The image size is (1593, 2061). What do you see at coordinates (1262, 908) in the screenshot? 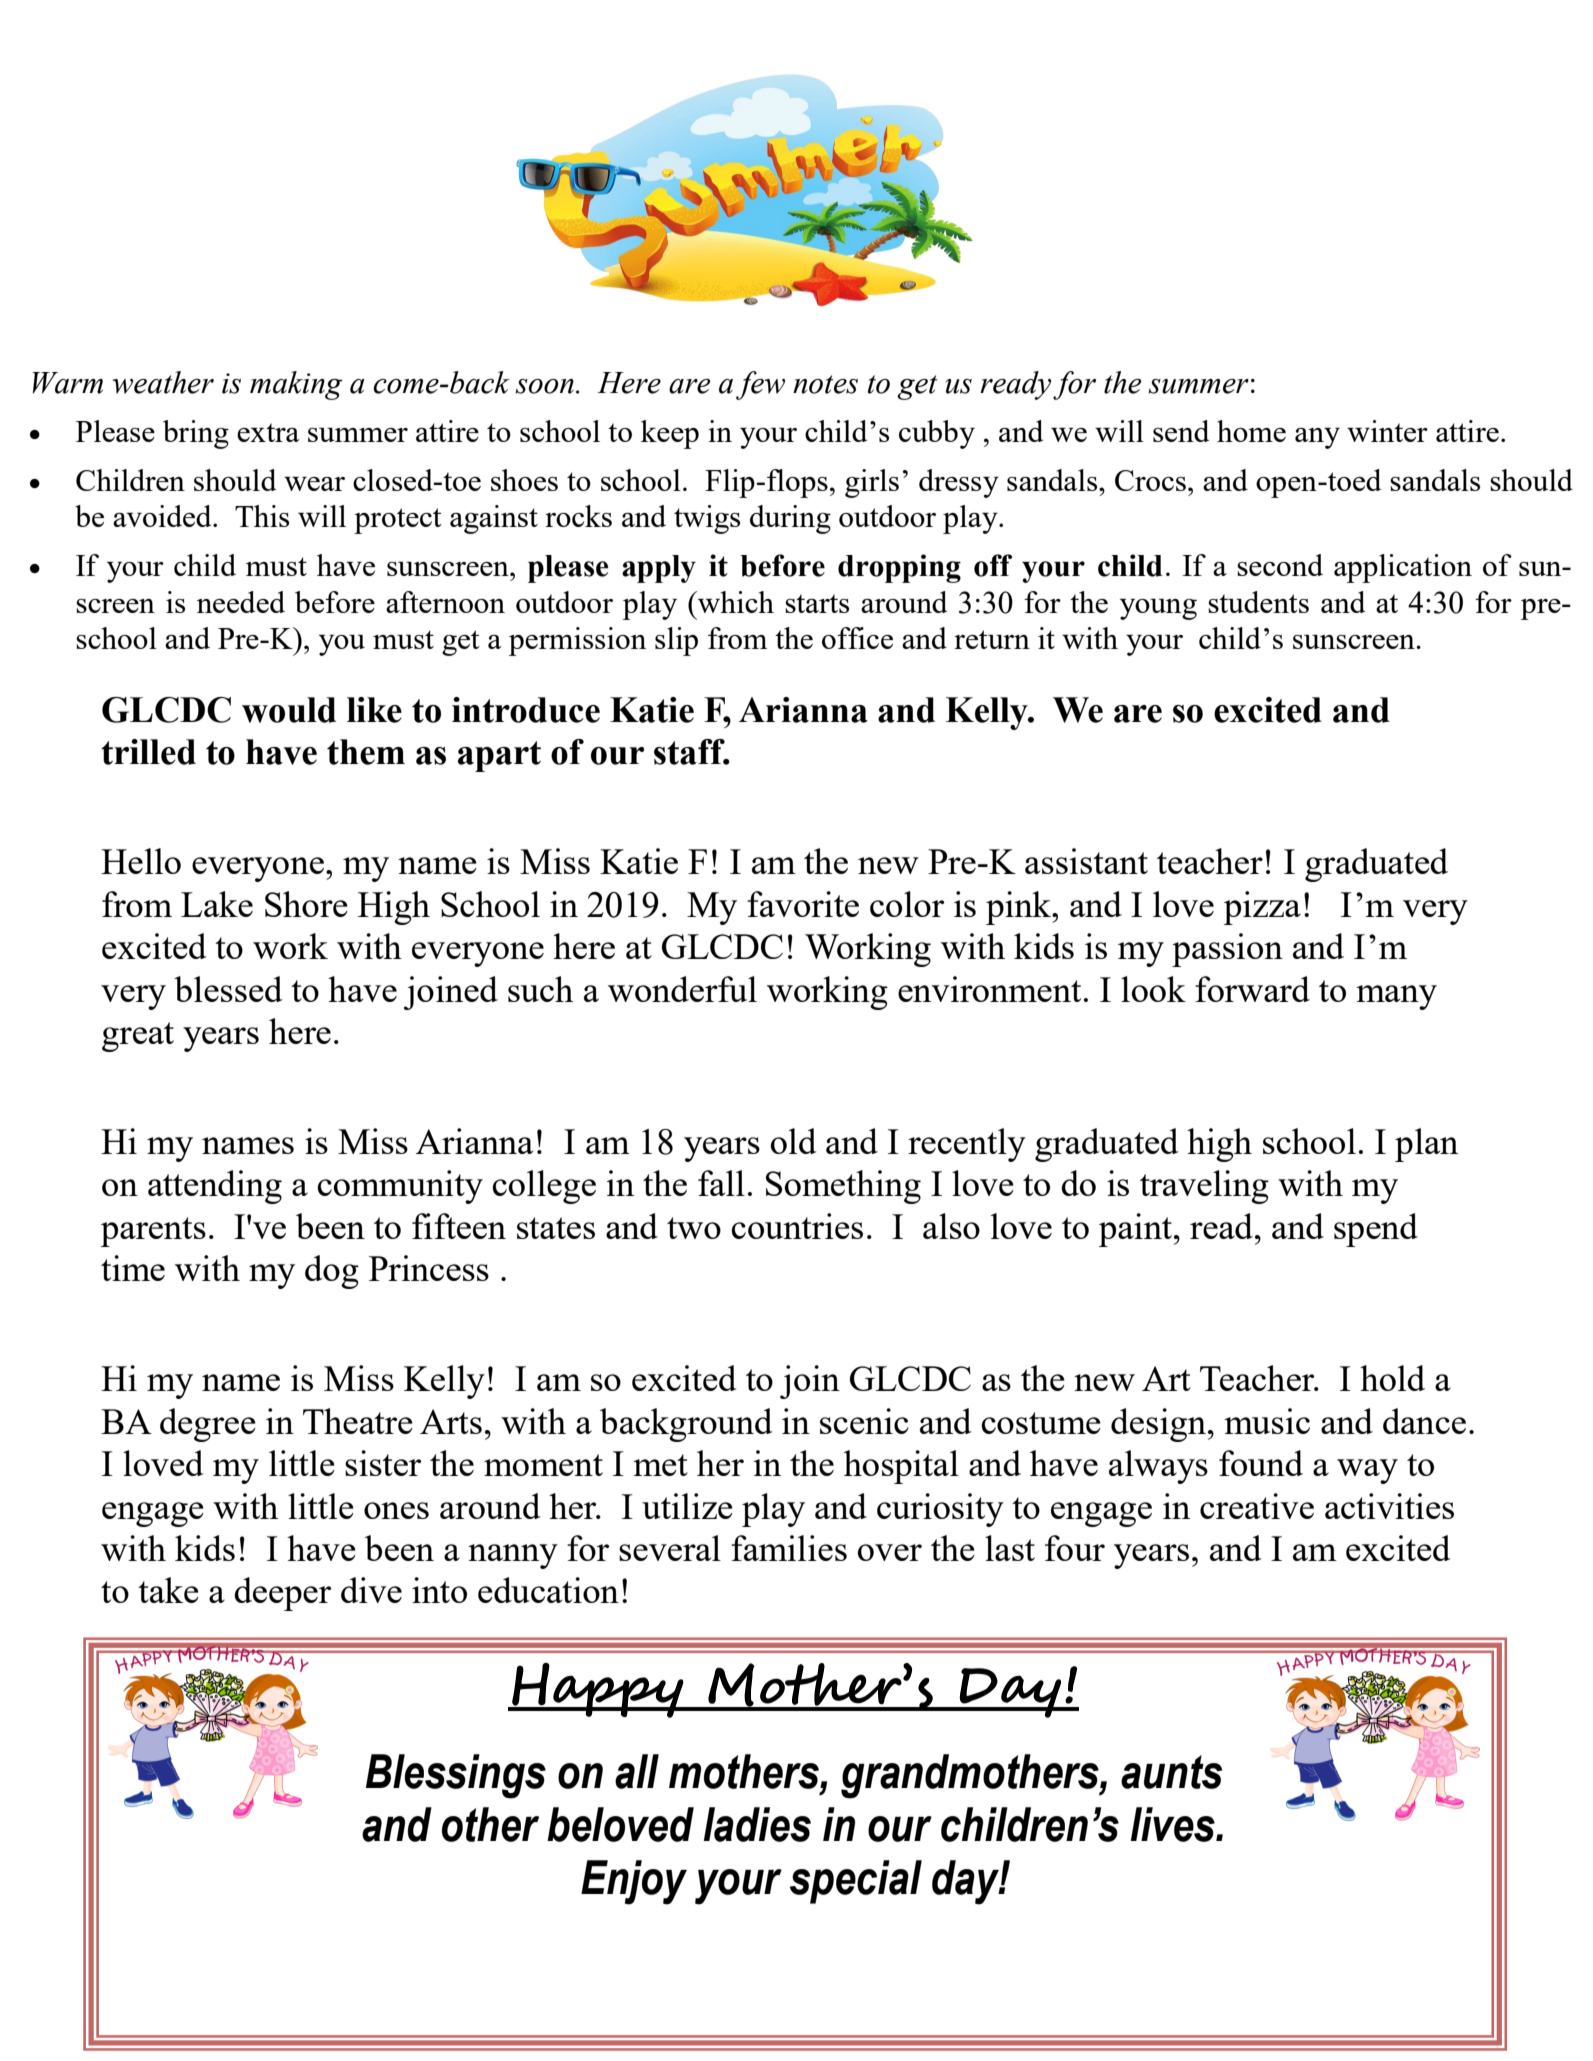
I see `pizza` at bounding box center [1262, 908].
